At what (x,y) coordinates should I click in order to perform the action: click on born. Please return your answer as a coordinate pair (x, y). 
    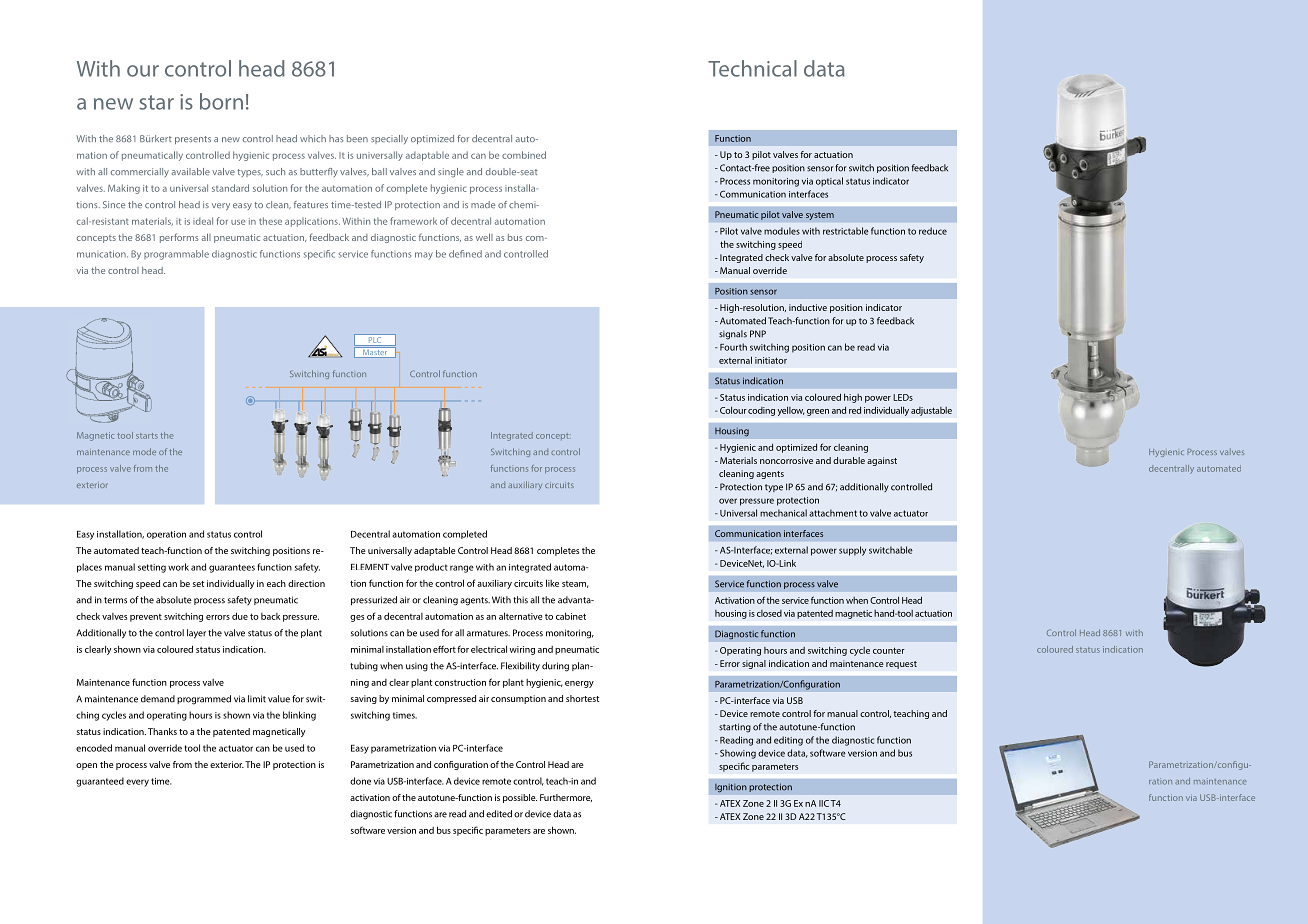
    Looking at the image, I should click on (221, 101).
